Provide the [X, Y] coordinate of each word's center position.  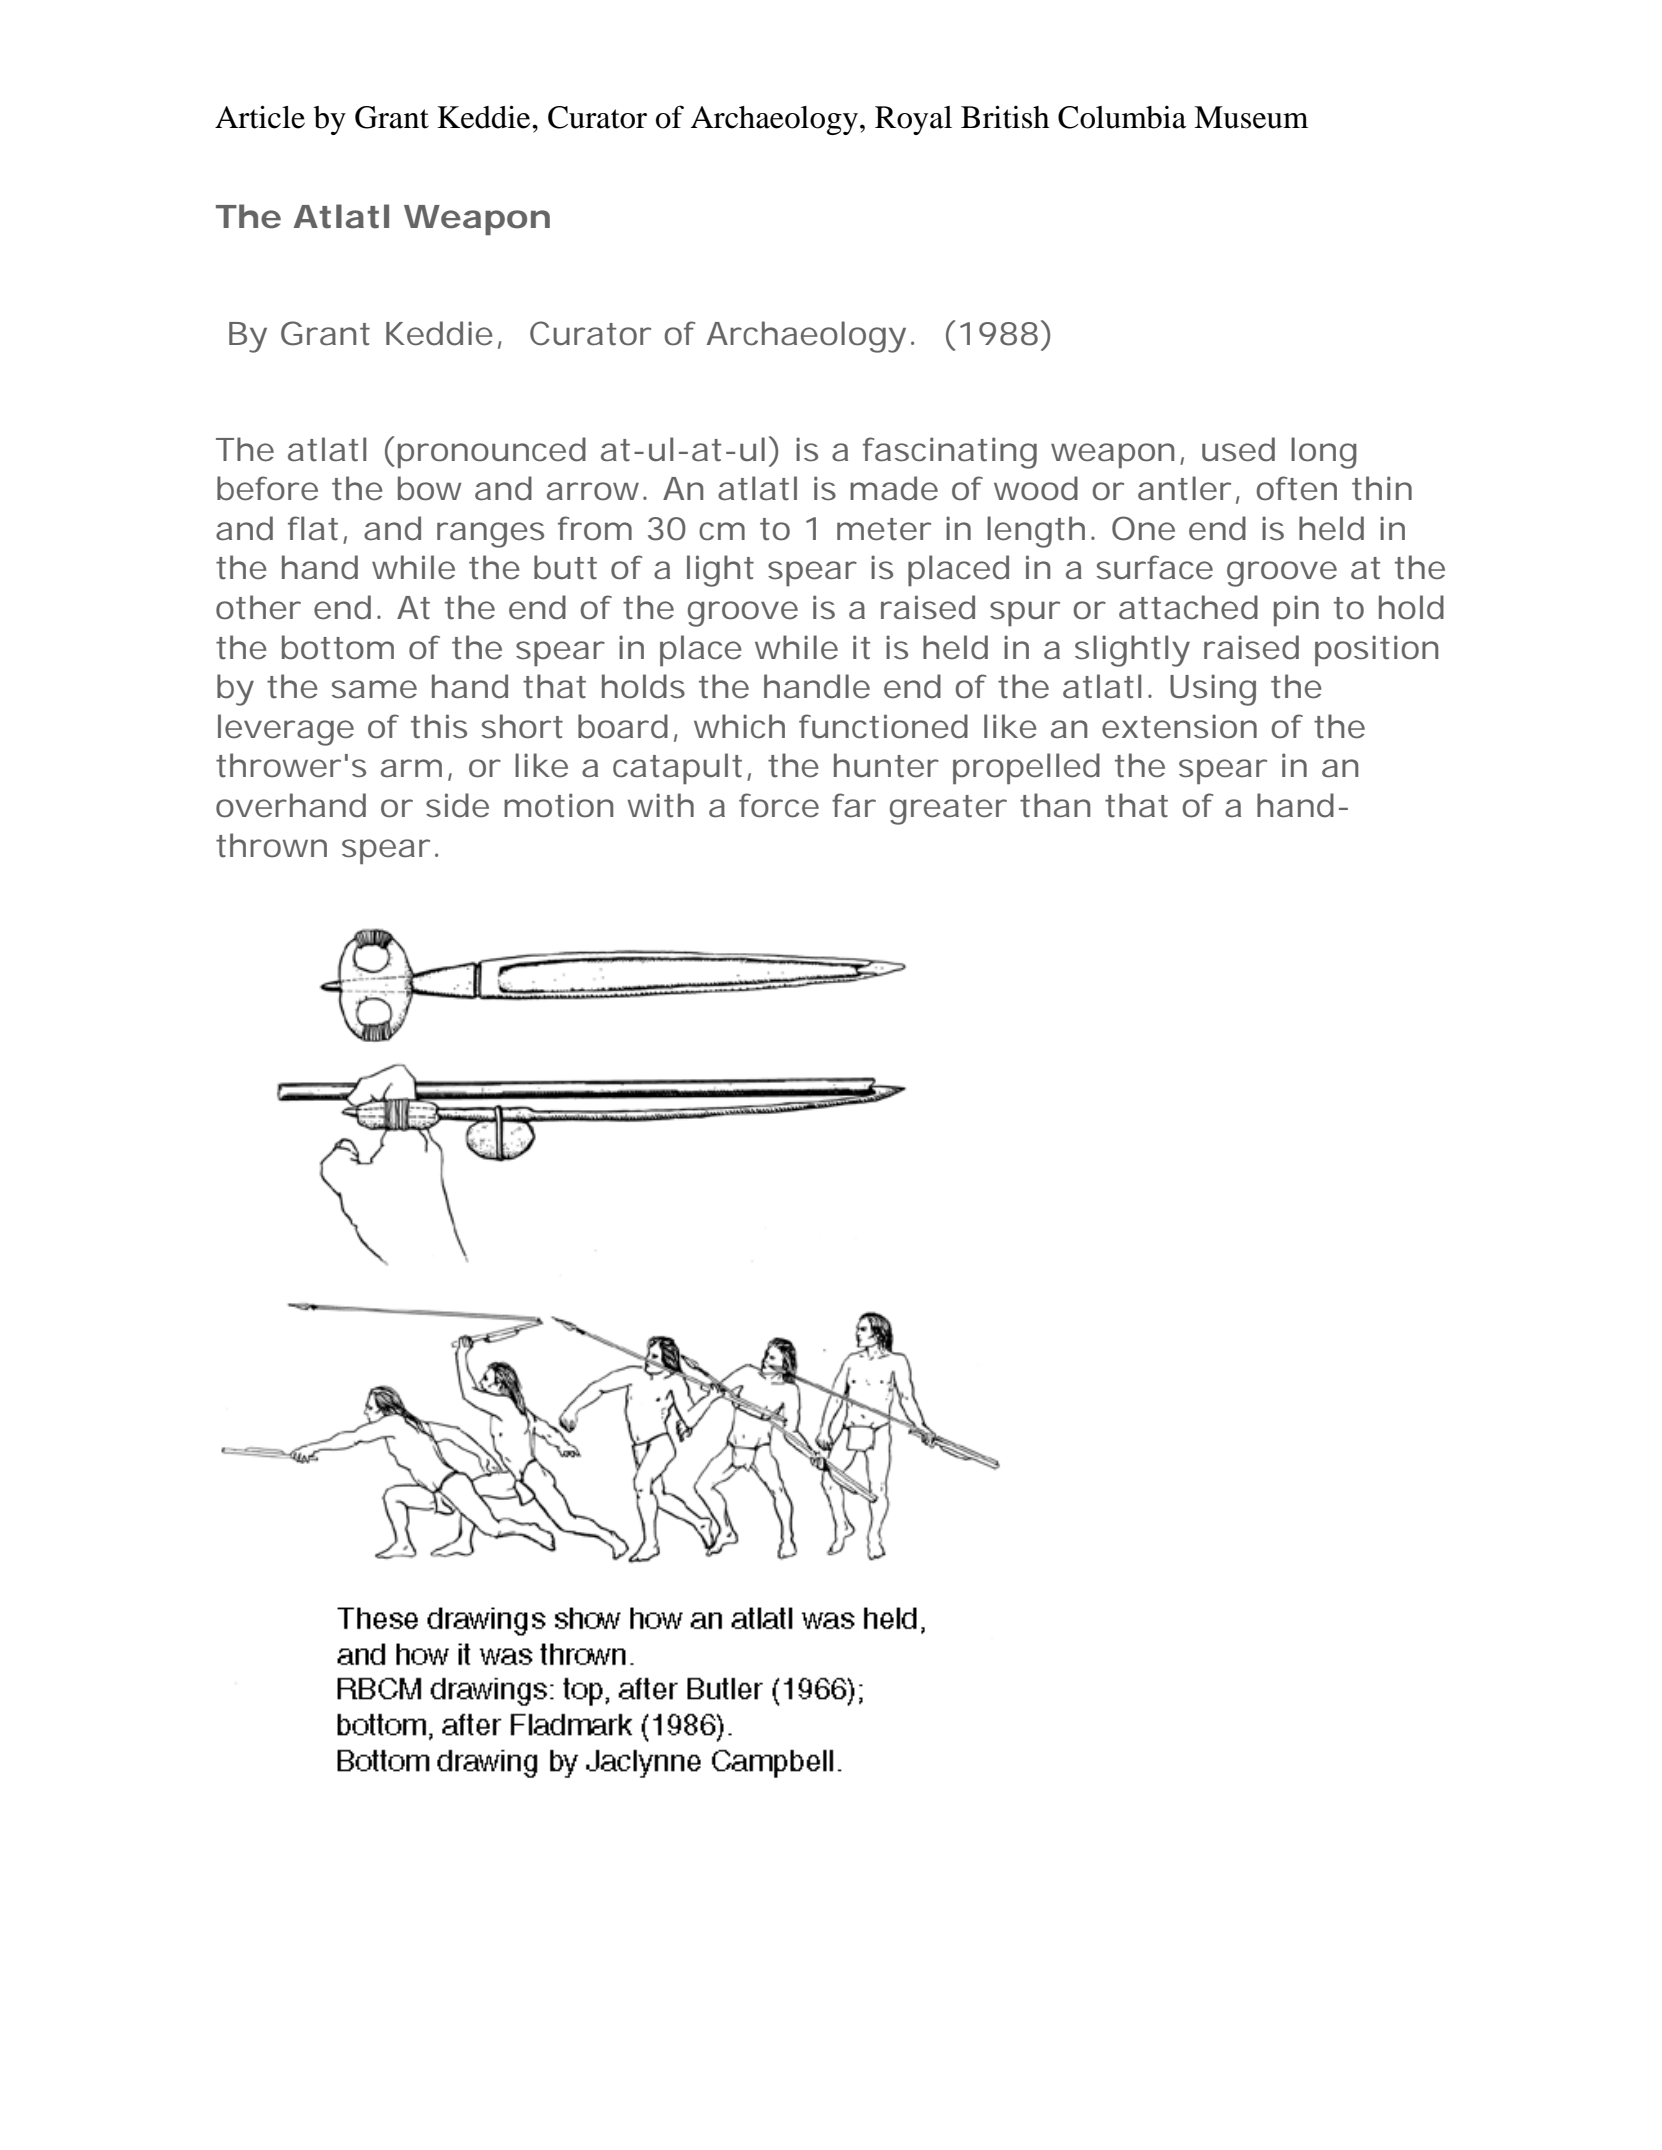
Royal [913, 120]
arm [411, 768]
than [1055, 805]
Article [260, 117]
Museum [1251, 117]
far [854, 805]
